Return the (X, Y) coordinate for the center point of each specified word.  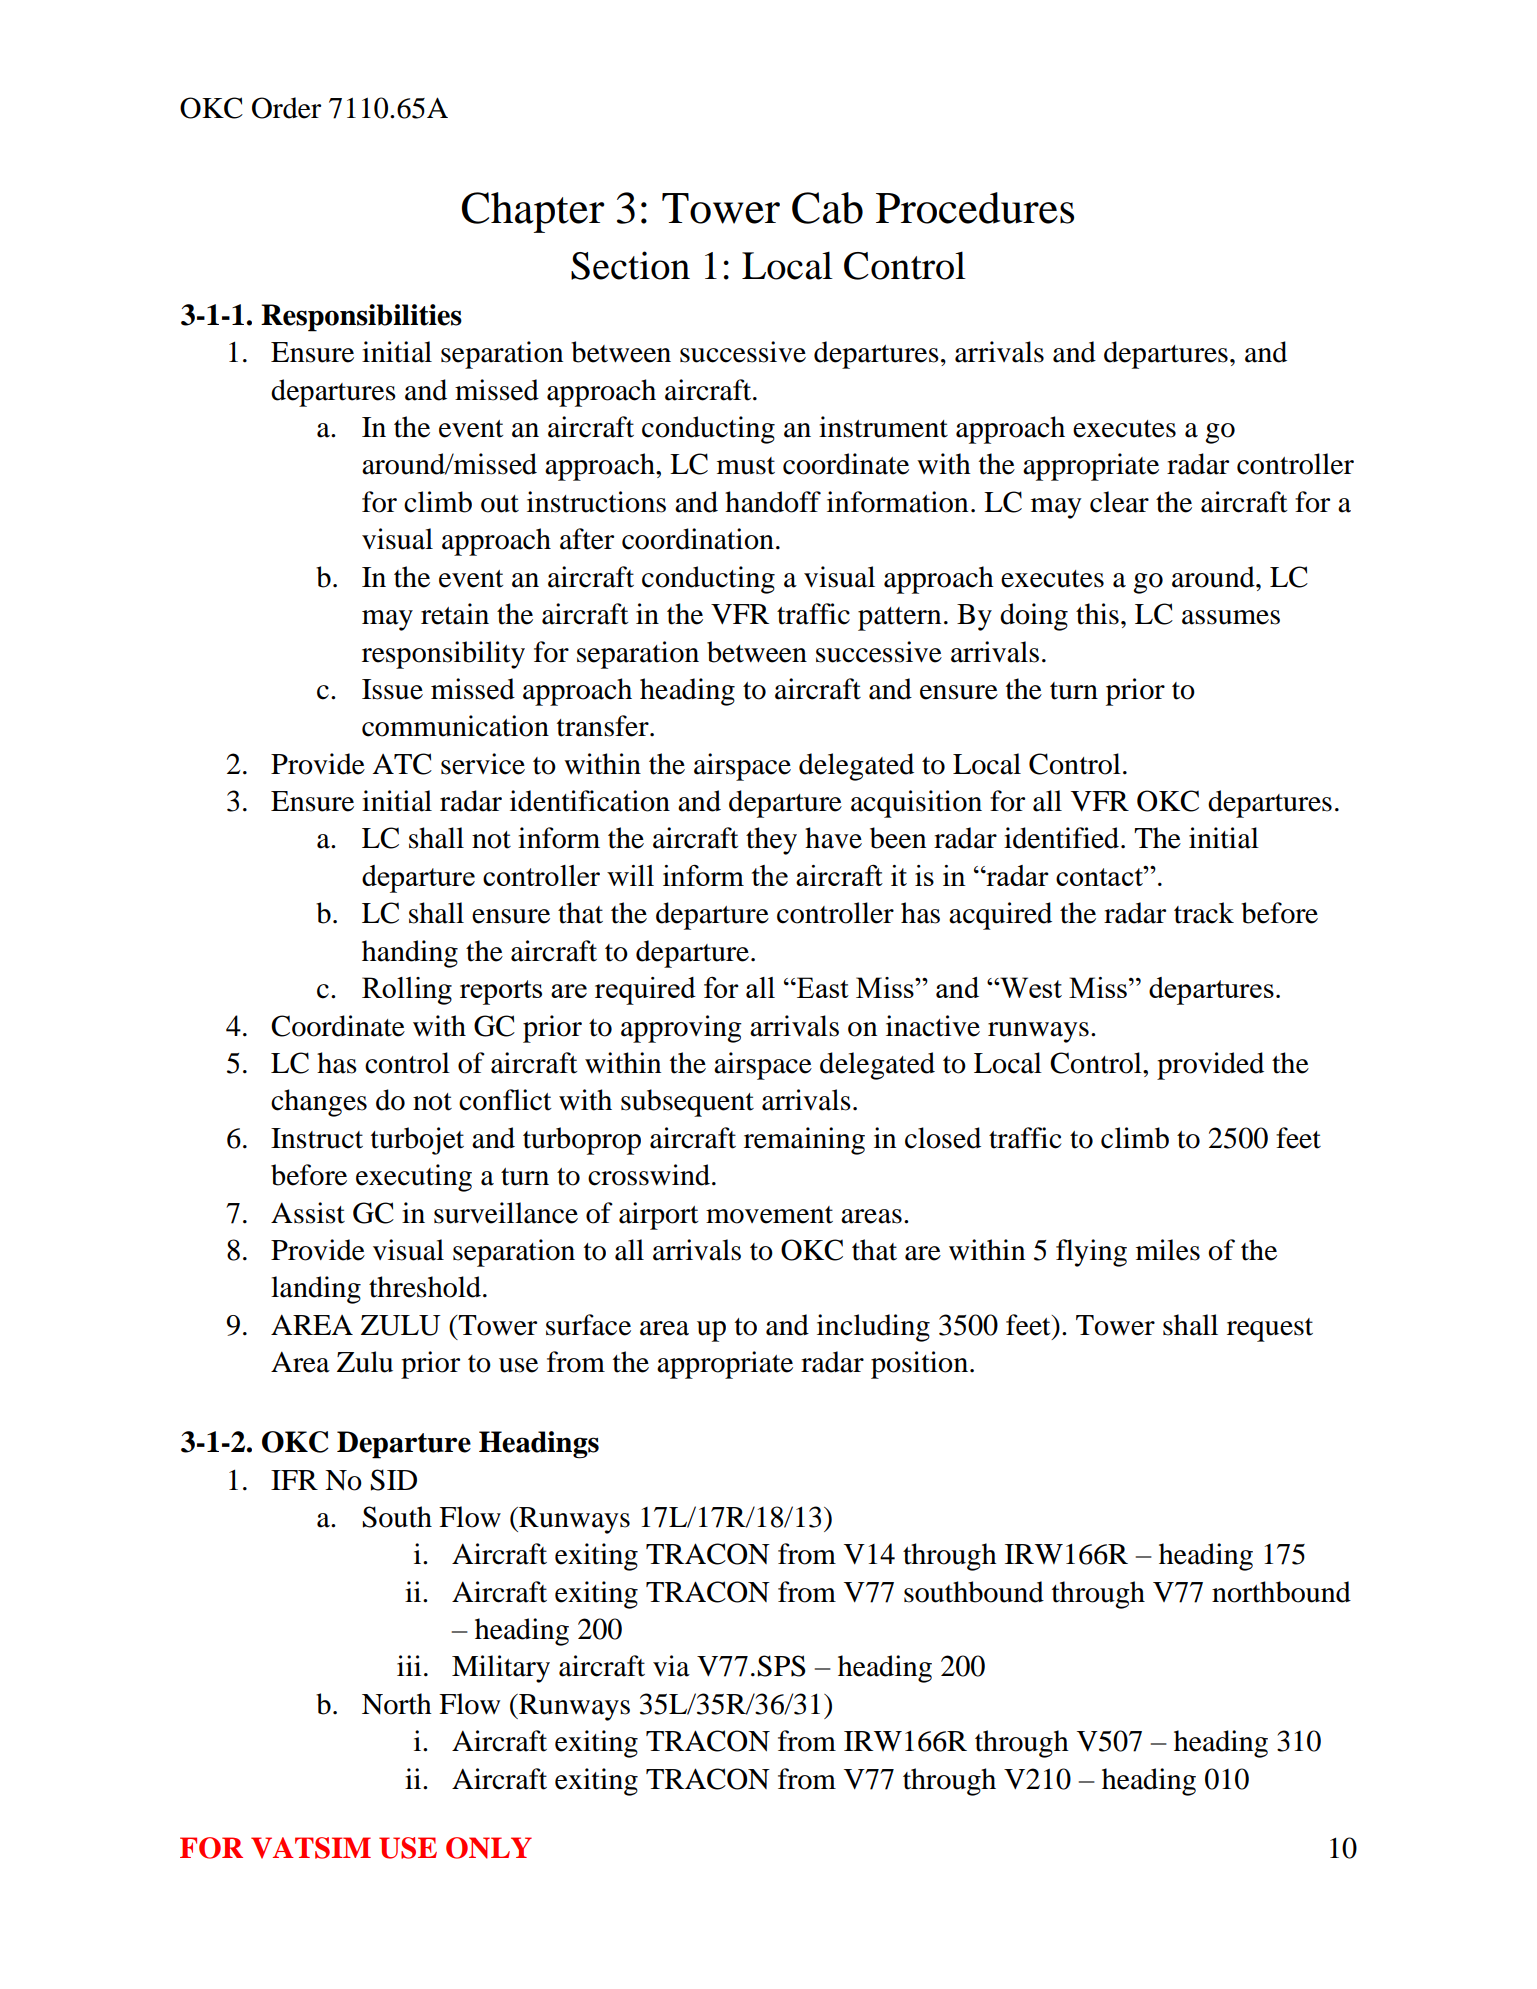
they (771, 841)
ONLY (489, 1848)
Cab (827, 208)
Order (286, 108)
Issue (392, 689)
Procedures (975, 208)
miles (1168, 1250)
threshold (426, 1287)
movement (769, 1215)
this (1097, 614)
